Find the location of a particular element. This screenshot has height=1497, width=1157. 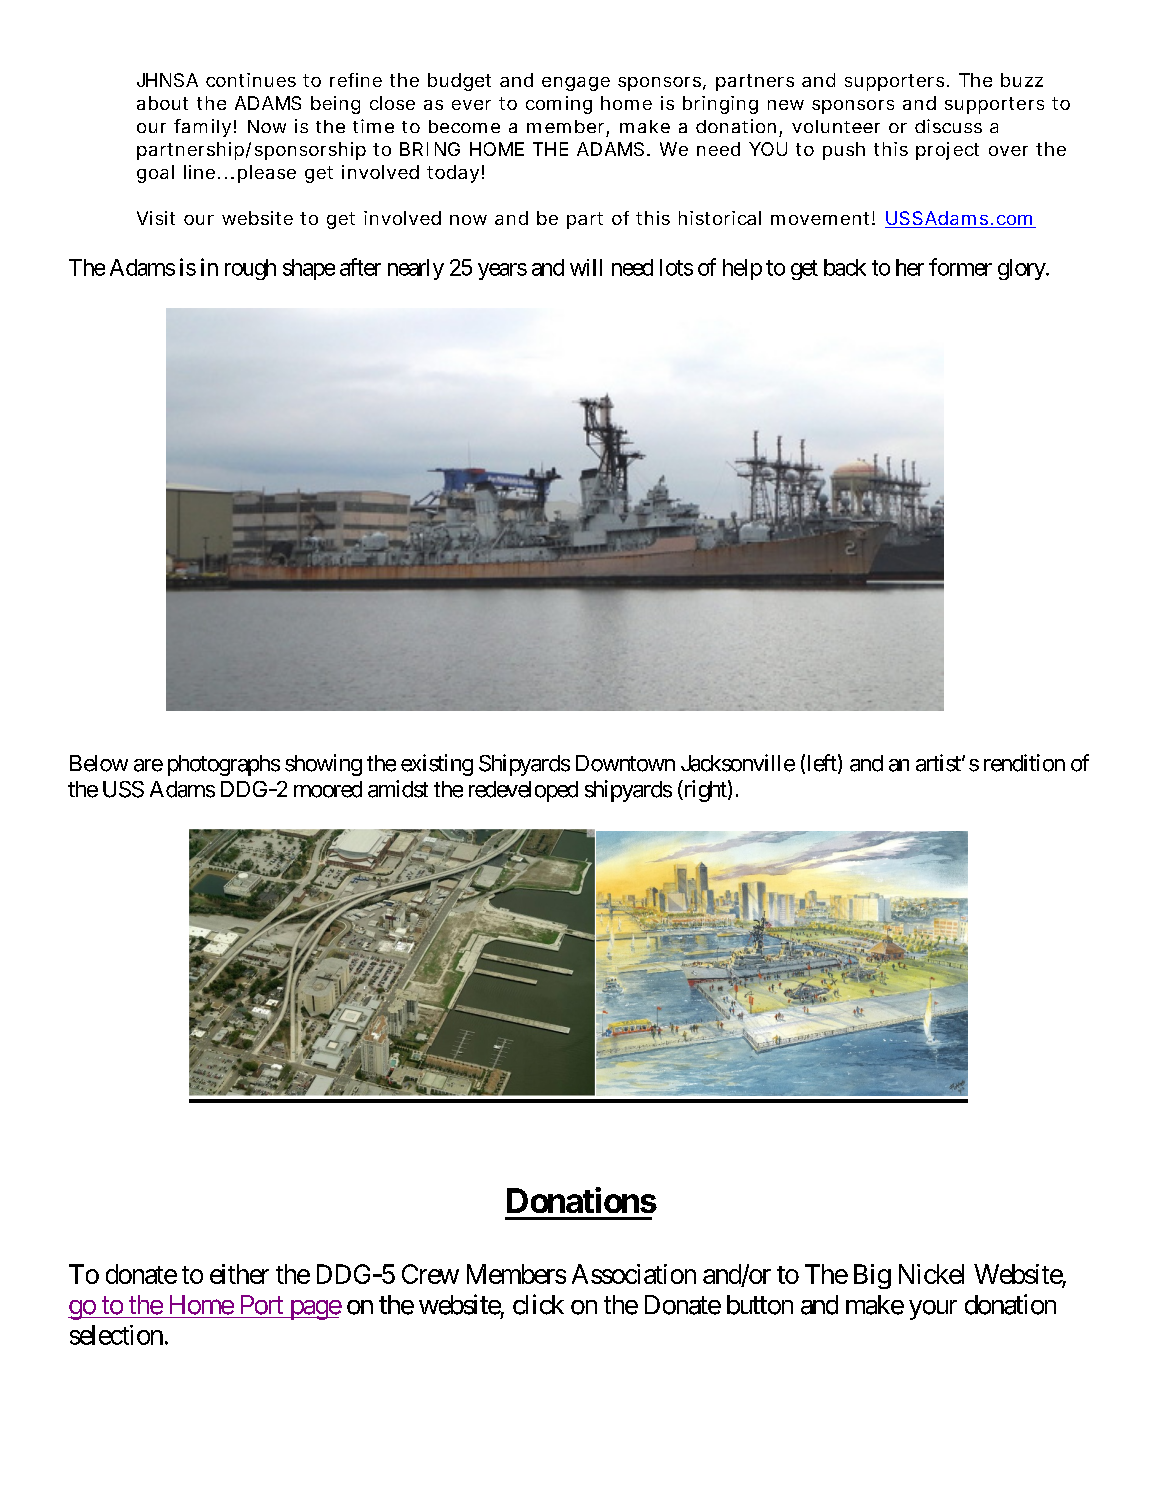

coming is located at coordinates (559, 105).
